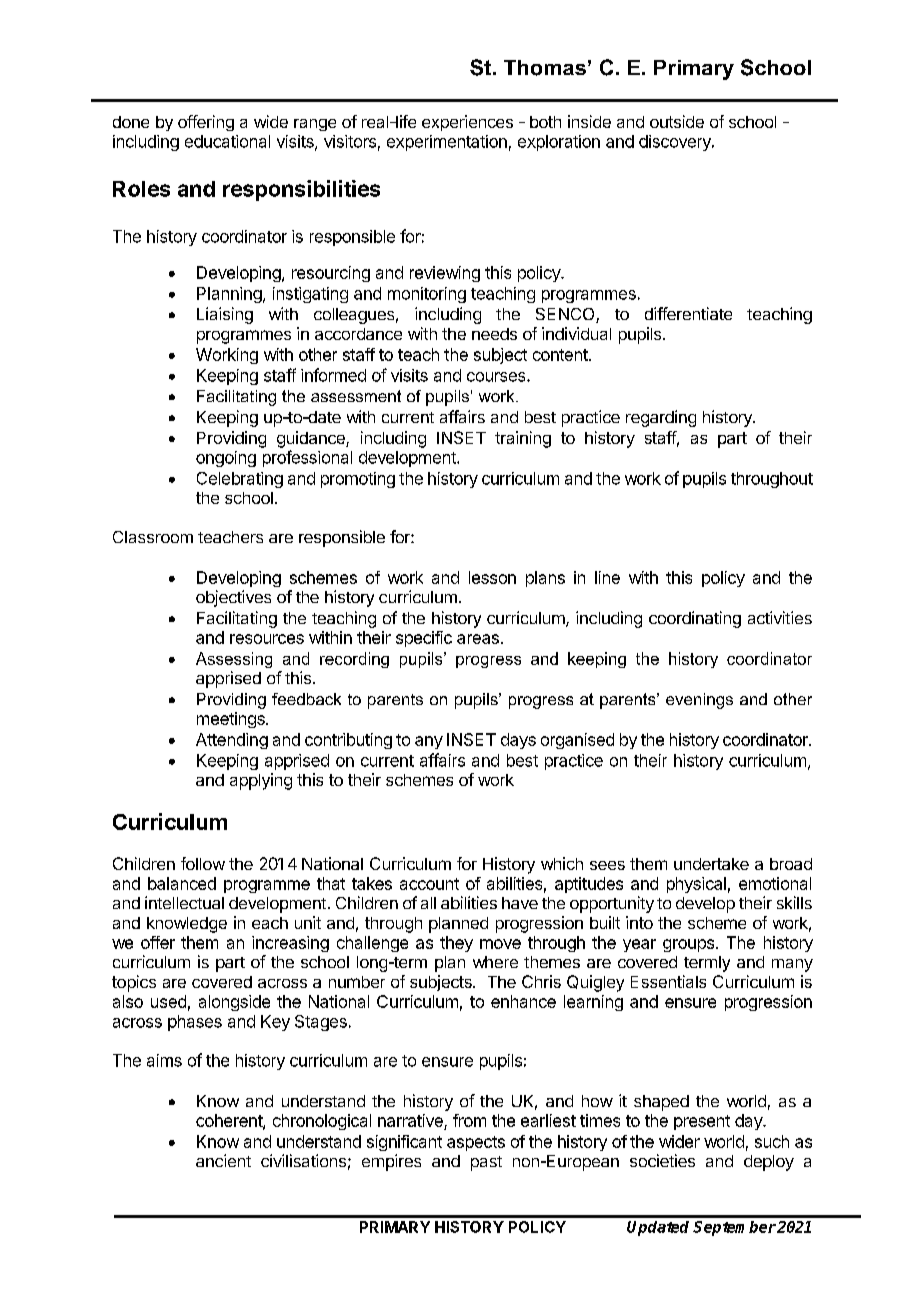 The width and height of the screenshot is (924, 1308). I want to click on areas, so click(478, 639).
